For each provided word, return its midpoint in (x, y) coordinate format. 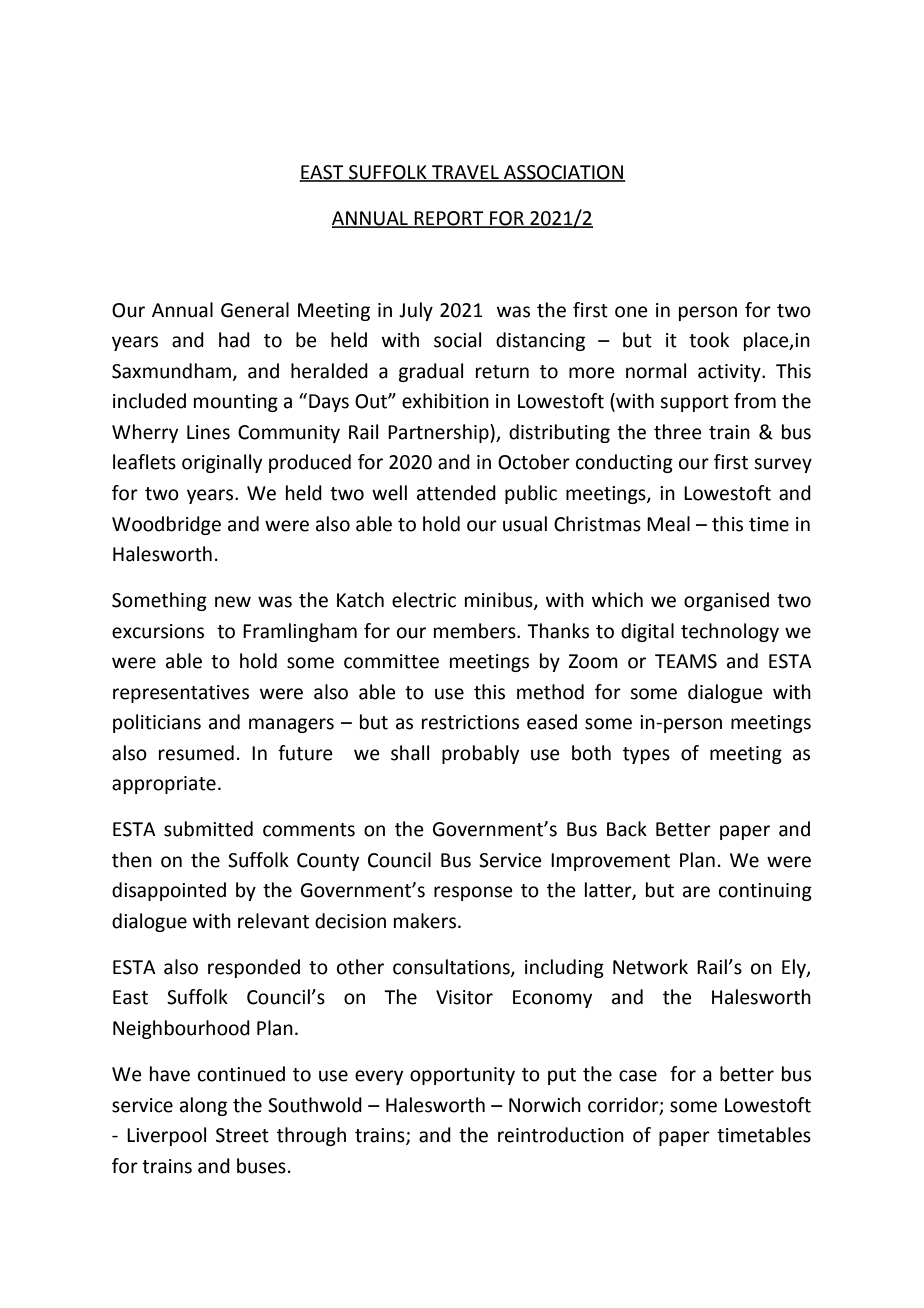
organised (726, 601)
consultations (452, 968)
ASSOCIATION (563, 173)
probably (480, 754)
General (255, 310)
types (646, 755)
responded (254, 968)
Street (242, 1135)
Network (650, 967)
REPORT (449, 219)
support (694, 403)
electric (424, 600)
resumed (196, 753)
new (233, 602)
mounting (236, 403)
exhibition (445, 401)
